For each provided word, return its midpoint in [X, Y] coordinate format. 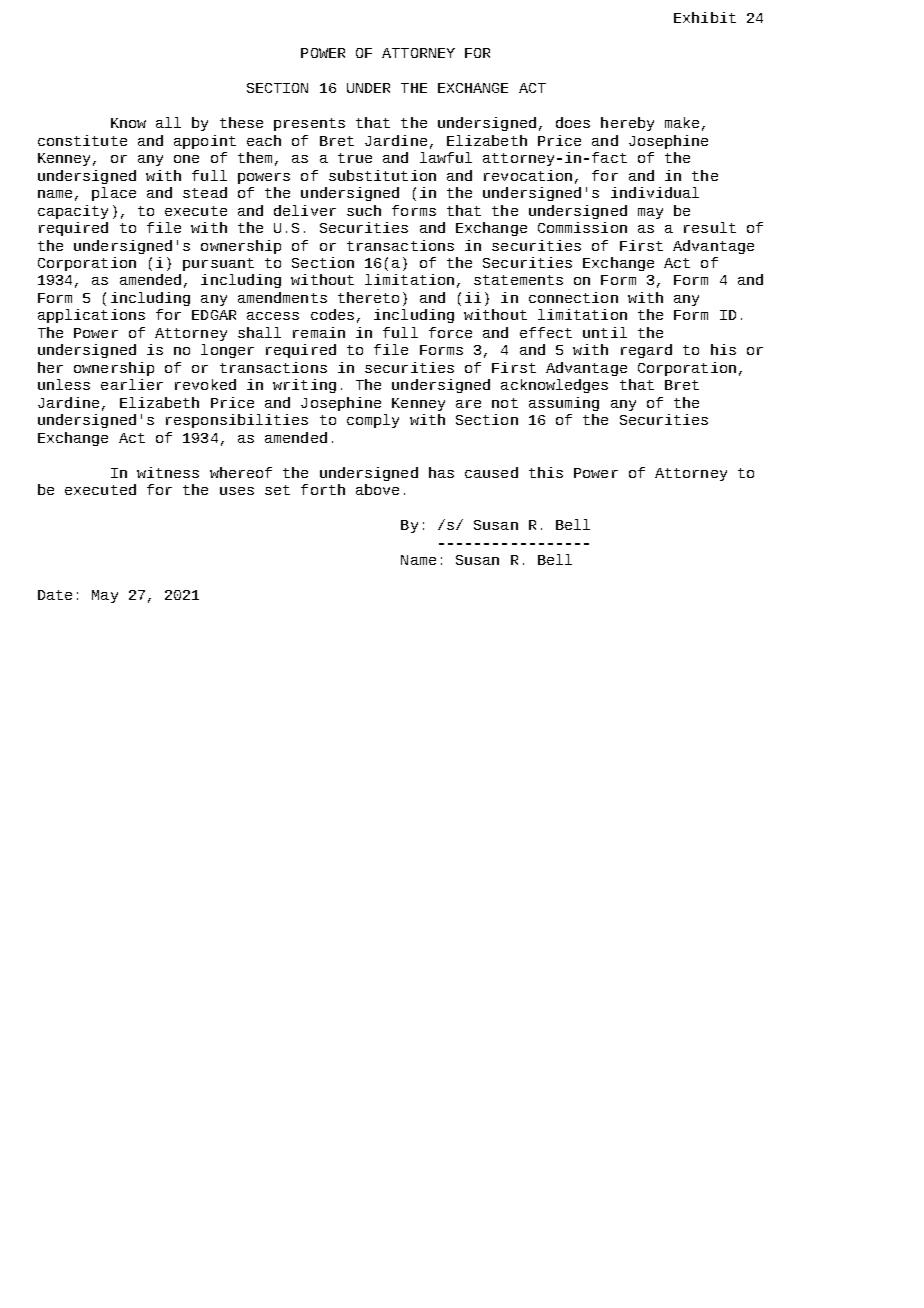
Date [55, 595]
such [364, 210]
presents [309, 124]
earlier [132, 384]
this [546, 472]
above [377, 489]
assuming [564, 404]
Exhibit [705, 17]
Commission [582, 227]
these [241, 122]
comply [373, 421]
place [114, 194]
